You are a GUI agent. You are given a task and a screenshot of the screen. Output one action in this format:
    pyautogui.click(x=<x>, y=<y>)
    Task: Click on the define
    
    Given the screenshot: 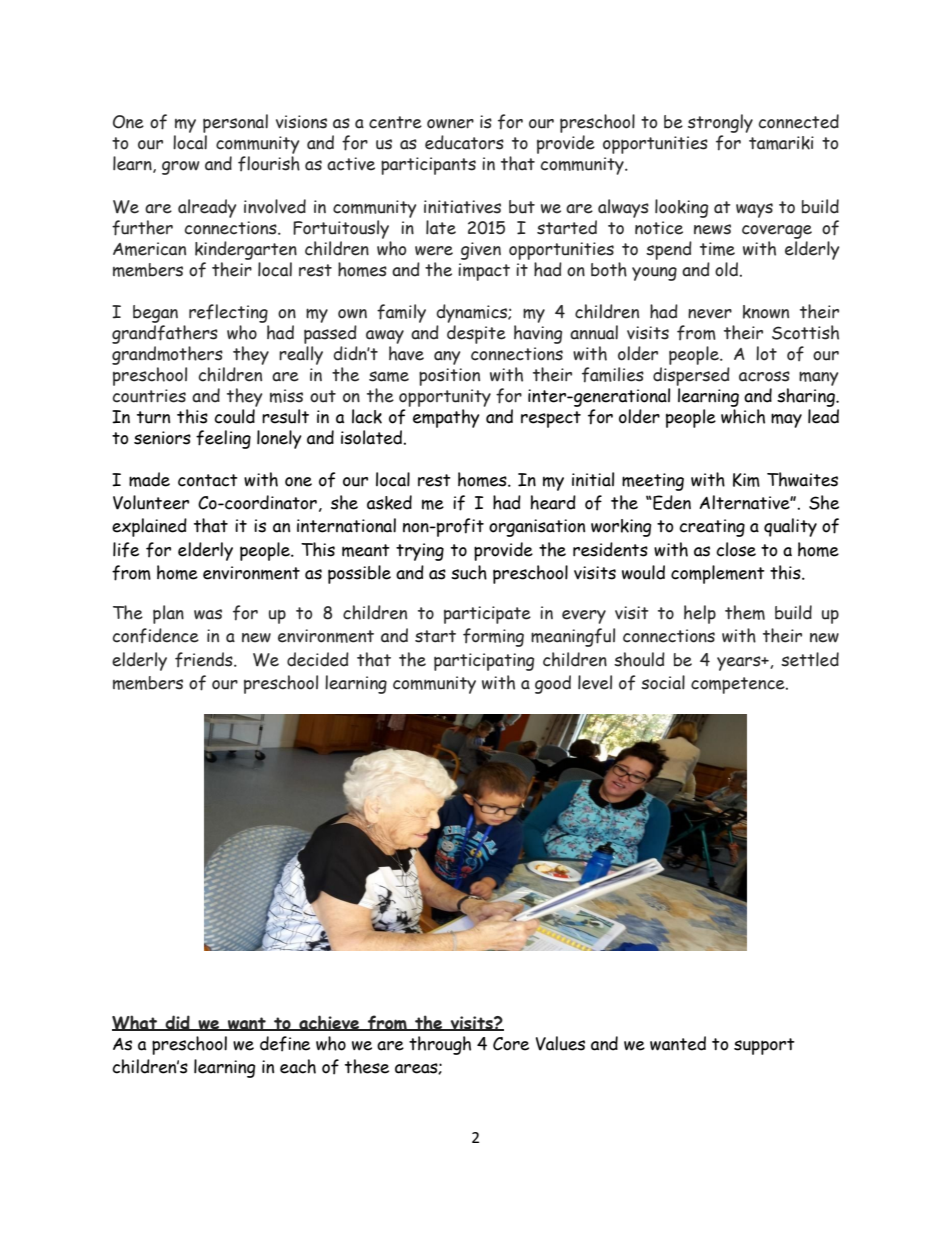 What is the action you would take?
    pyautogui.click(x=285, y=1044)
